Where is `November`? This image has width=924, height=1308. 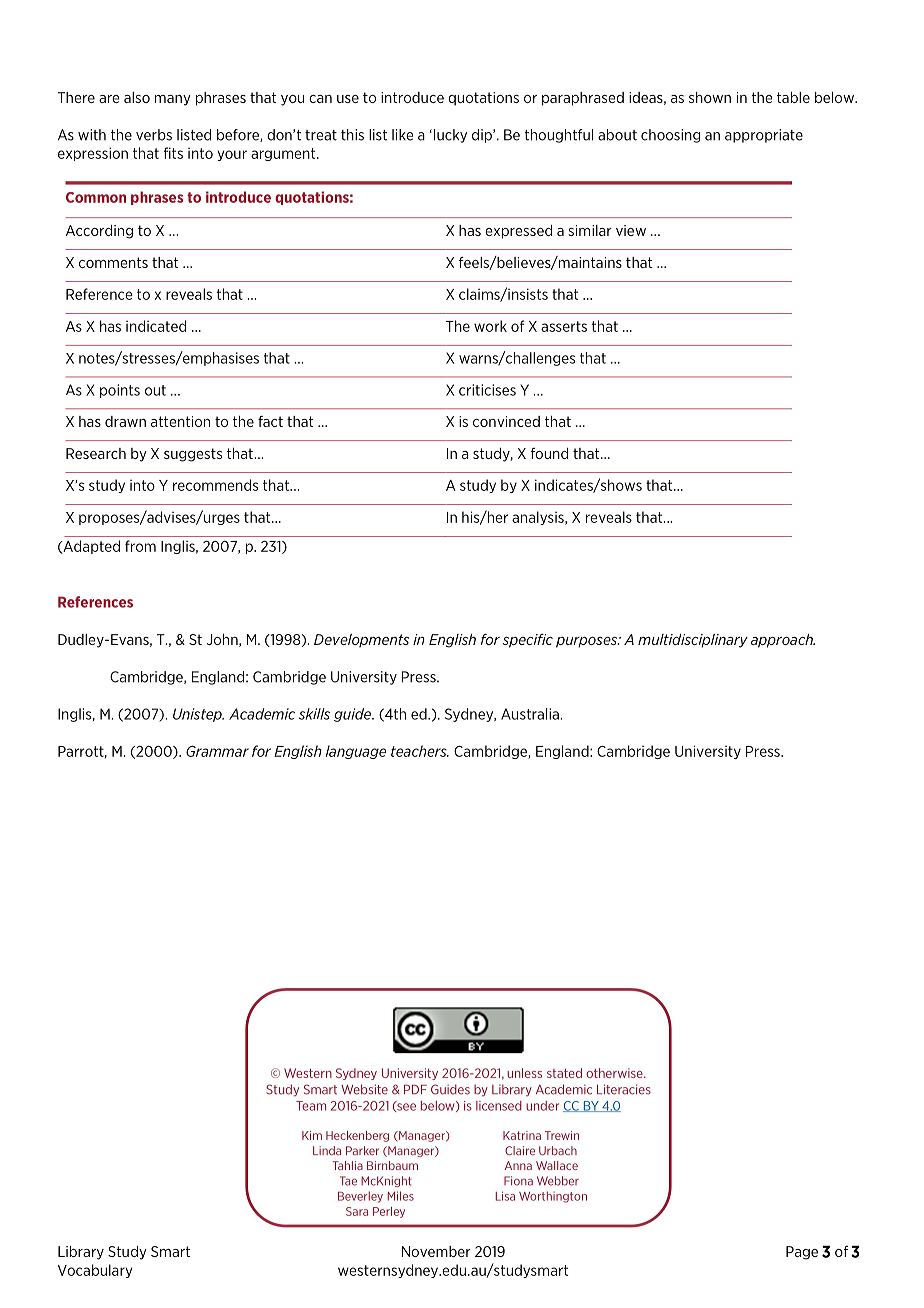 November is located at coordinates (436, 1251).
